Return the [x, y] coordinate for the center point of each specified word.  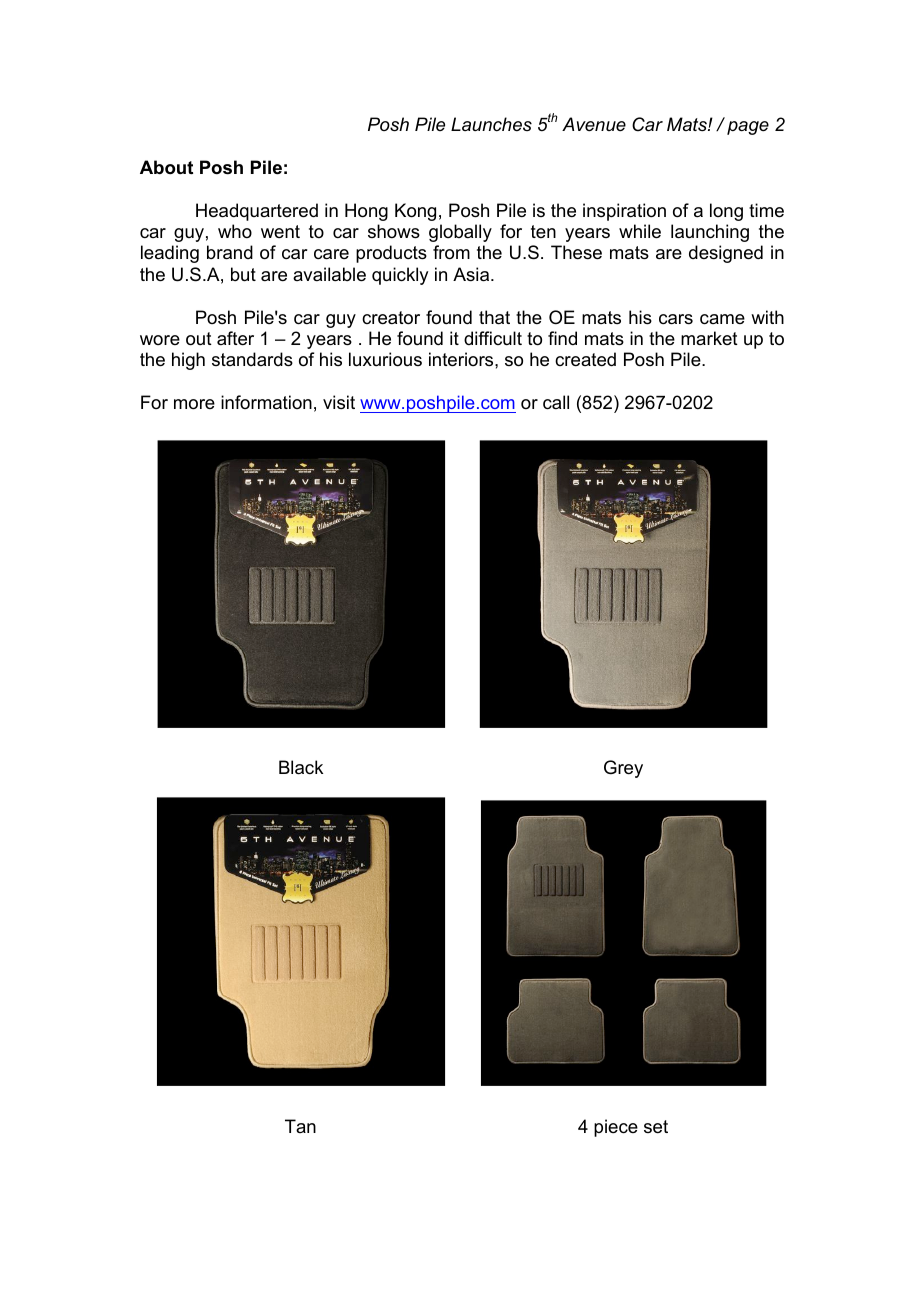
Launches [491, 124]
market [709, 338]
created [585, 359]
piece [616, 1128]
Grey [623, 769]
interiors [462, 359]
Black [301, 767]
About [166, 167]
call [556, 402]
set [656, 1127]
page [748, 128]
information [266, 402]
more [194, 404]
